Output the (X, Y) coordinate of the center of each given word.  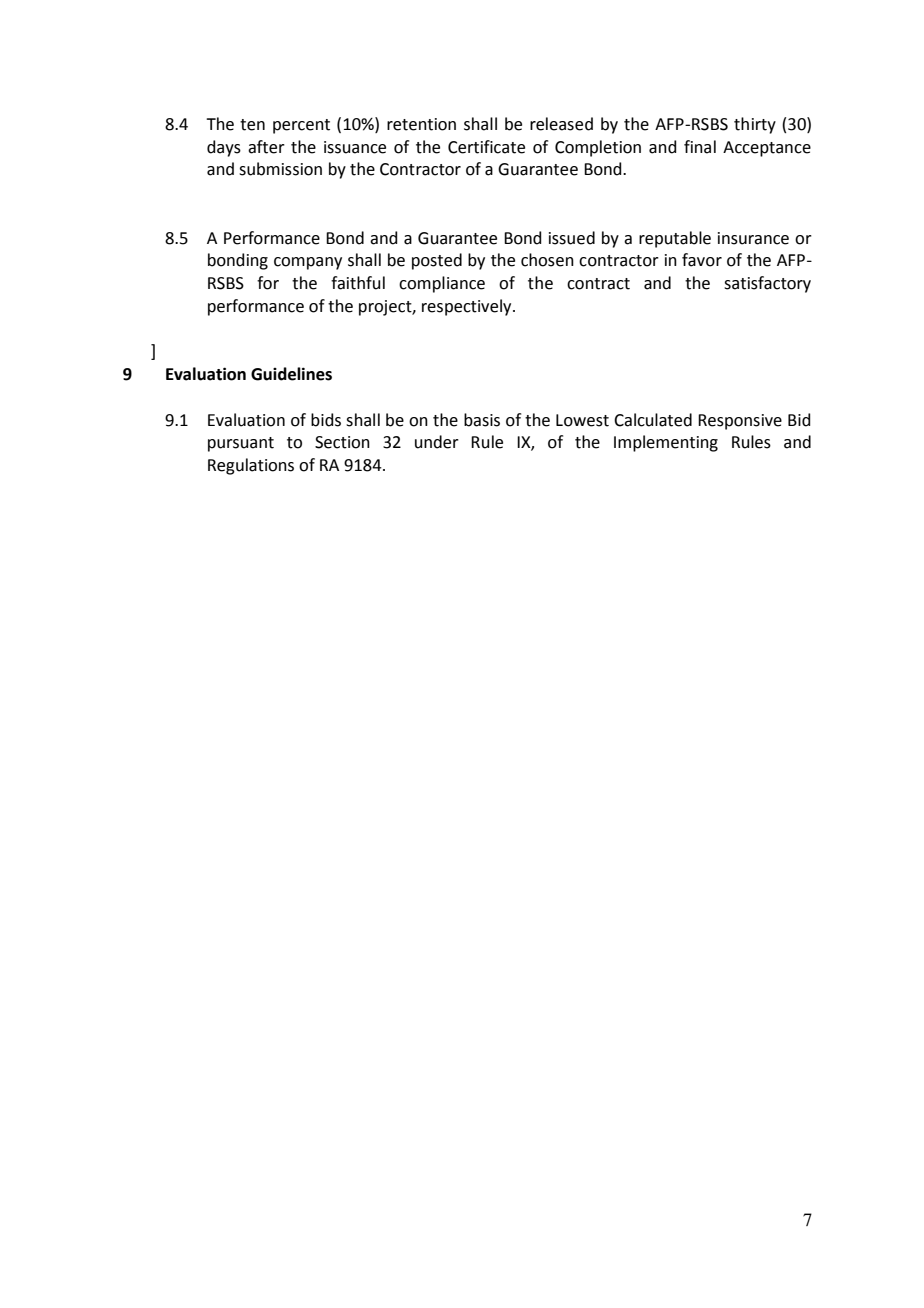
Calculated (653, 420)
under (437, 442)
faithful (358, 283)
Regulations (251, 466)
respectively (468, 307)
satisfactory (767, 284)
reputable (675, 239)
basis (482, 420)
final (700, 147)
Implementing (666, 443)
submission (280, 169)
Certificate (486, 147)
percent (301, 126)
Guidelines (291, 374)
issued (572, 238)
